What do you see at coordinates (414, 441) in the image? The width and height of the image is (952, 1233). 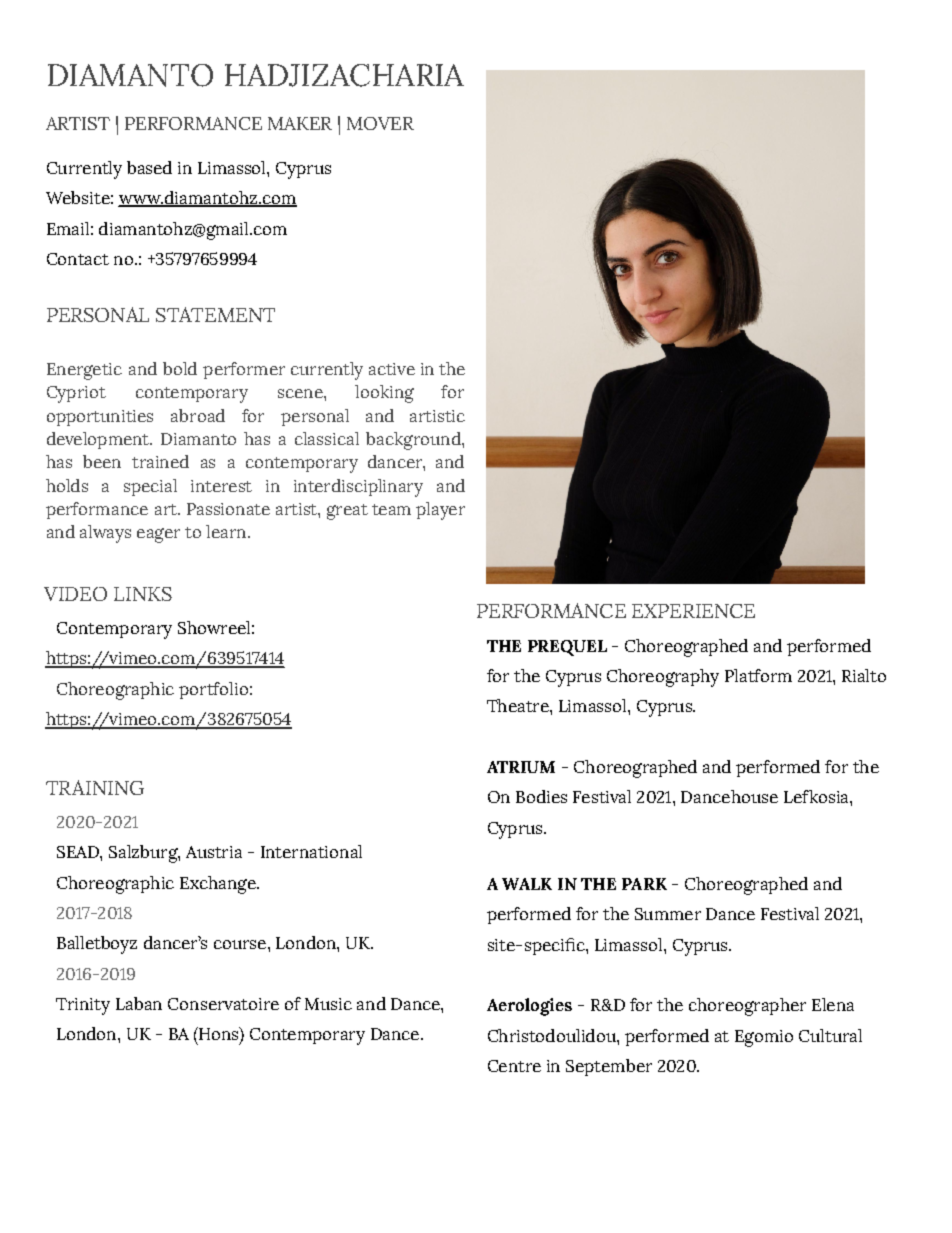 I see `background` at bounding box center [414, 441].
